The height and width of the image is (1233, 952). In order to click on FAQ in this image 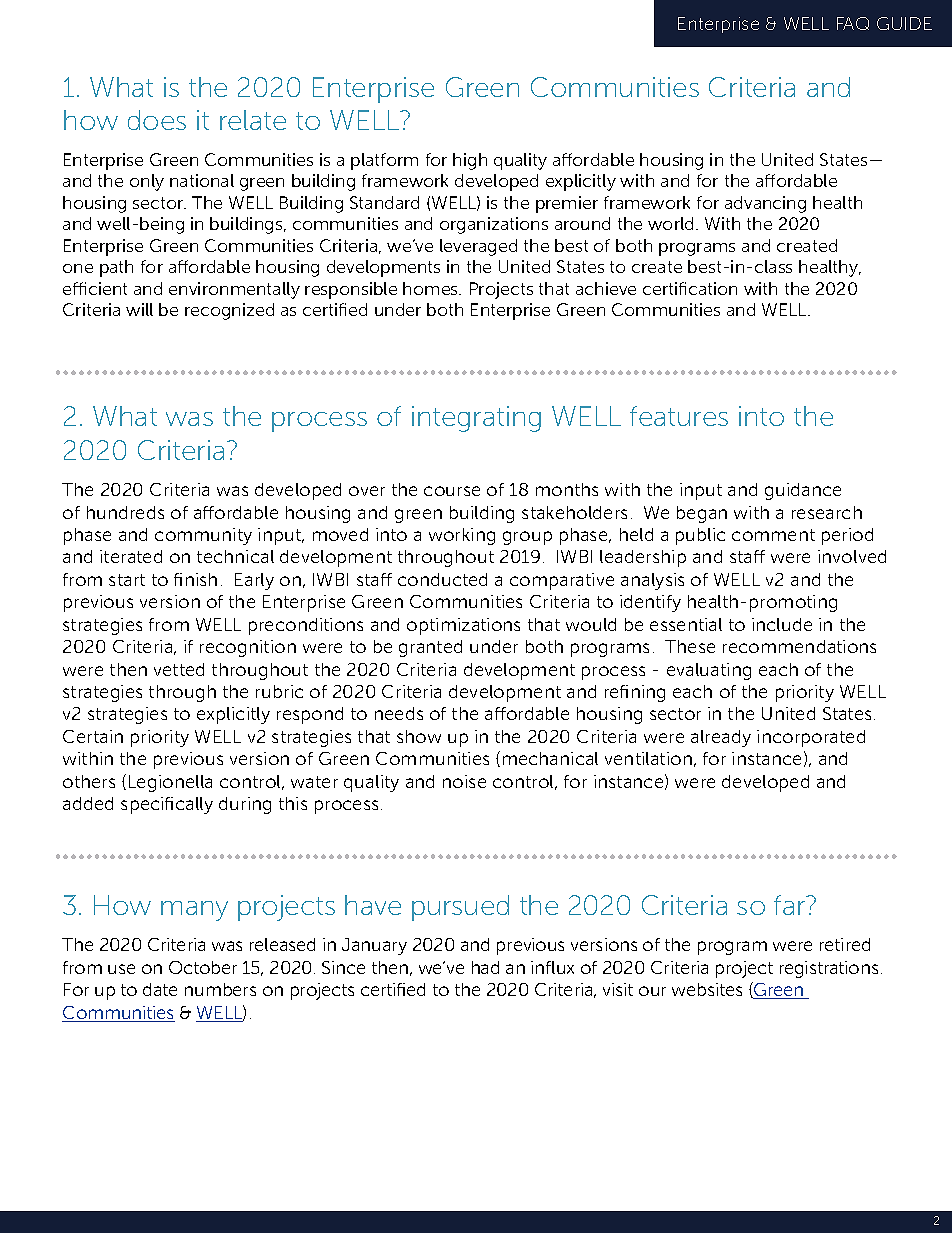, I will do `click(853, 23)`.
